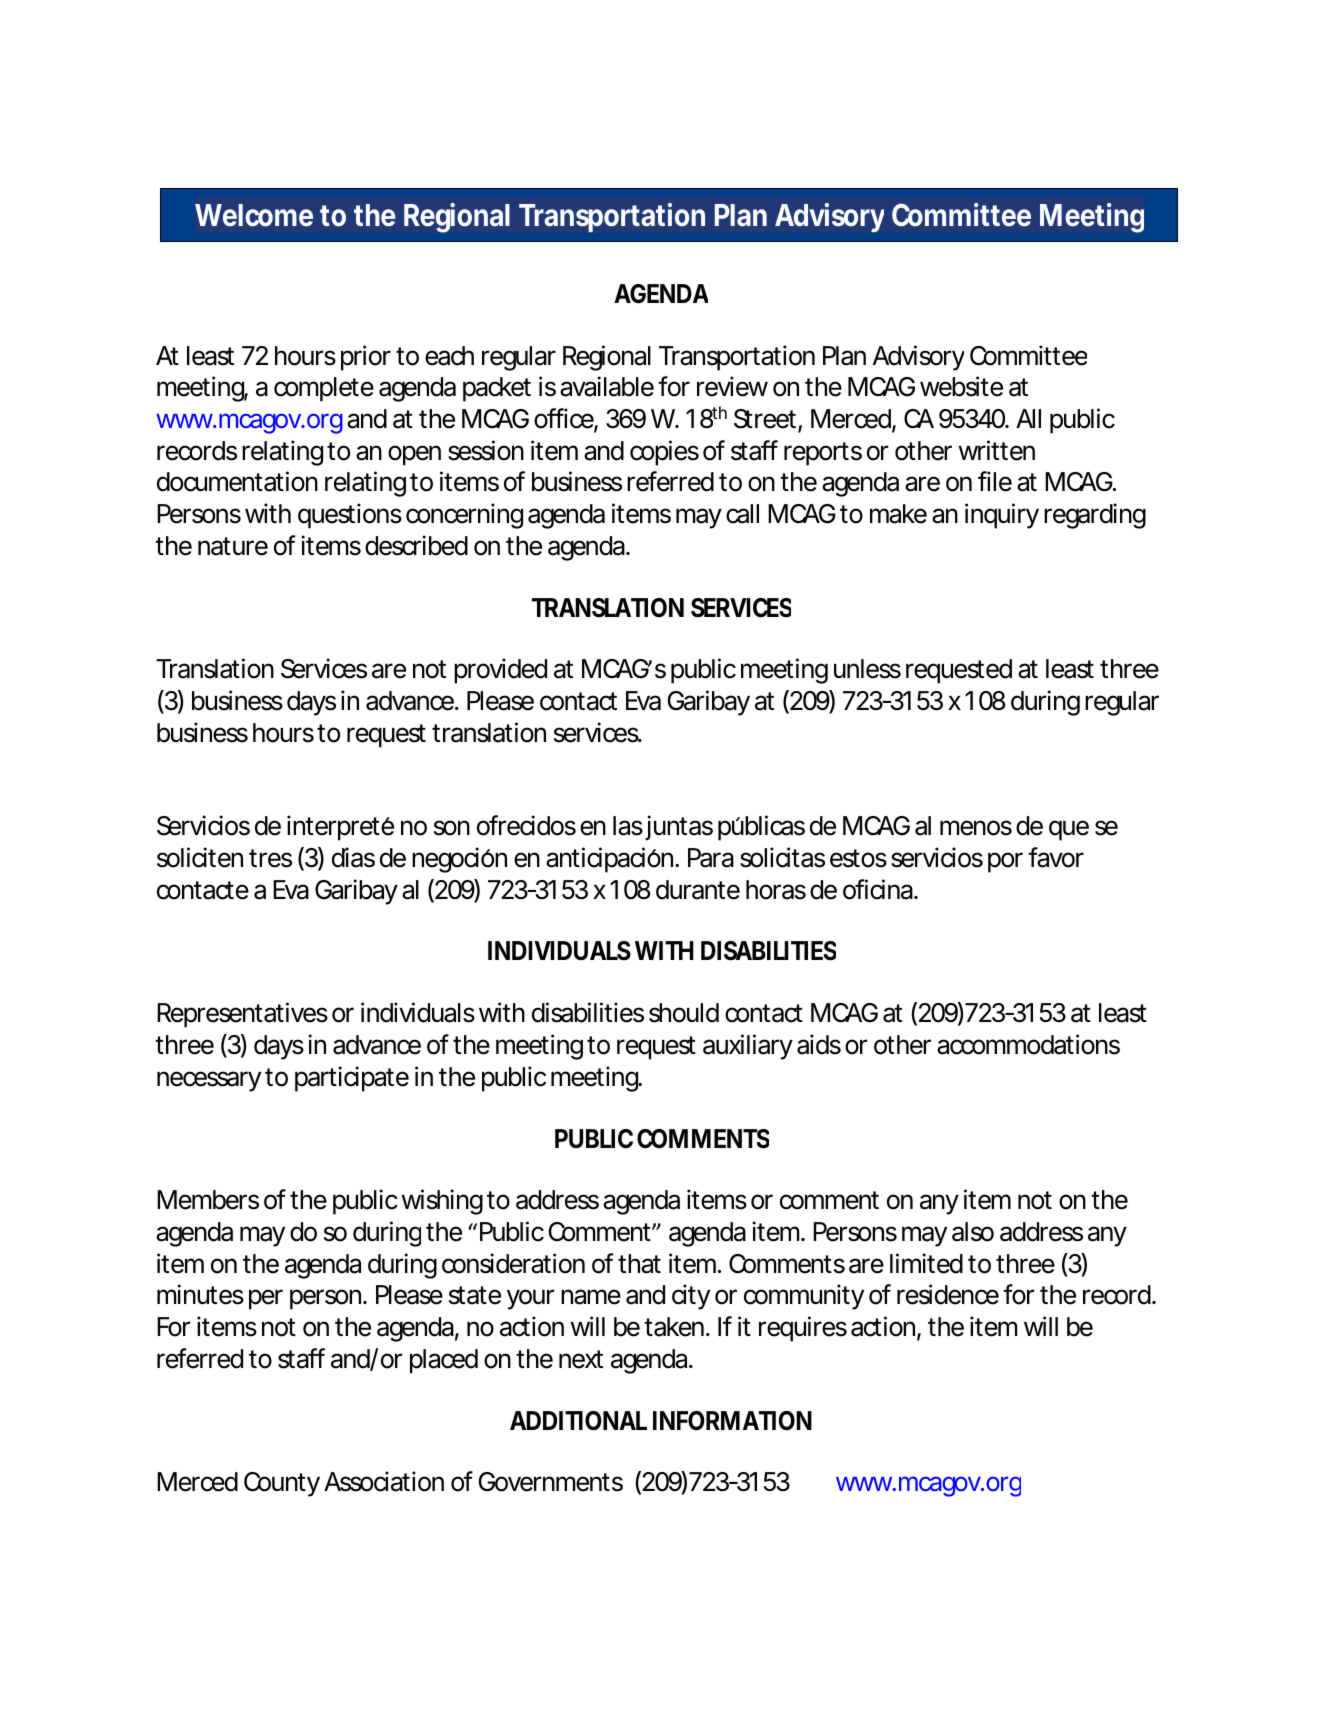  What do you see at coordinates (282, 1484) in the screenshot?
I see `County` at bounding box center [282, 1484].
